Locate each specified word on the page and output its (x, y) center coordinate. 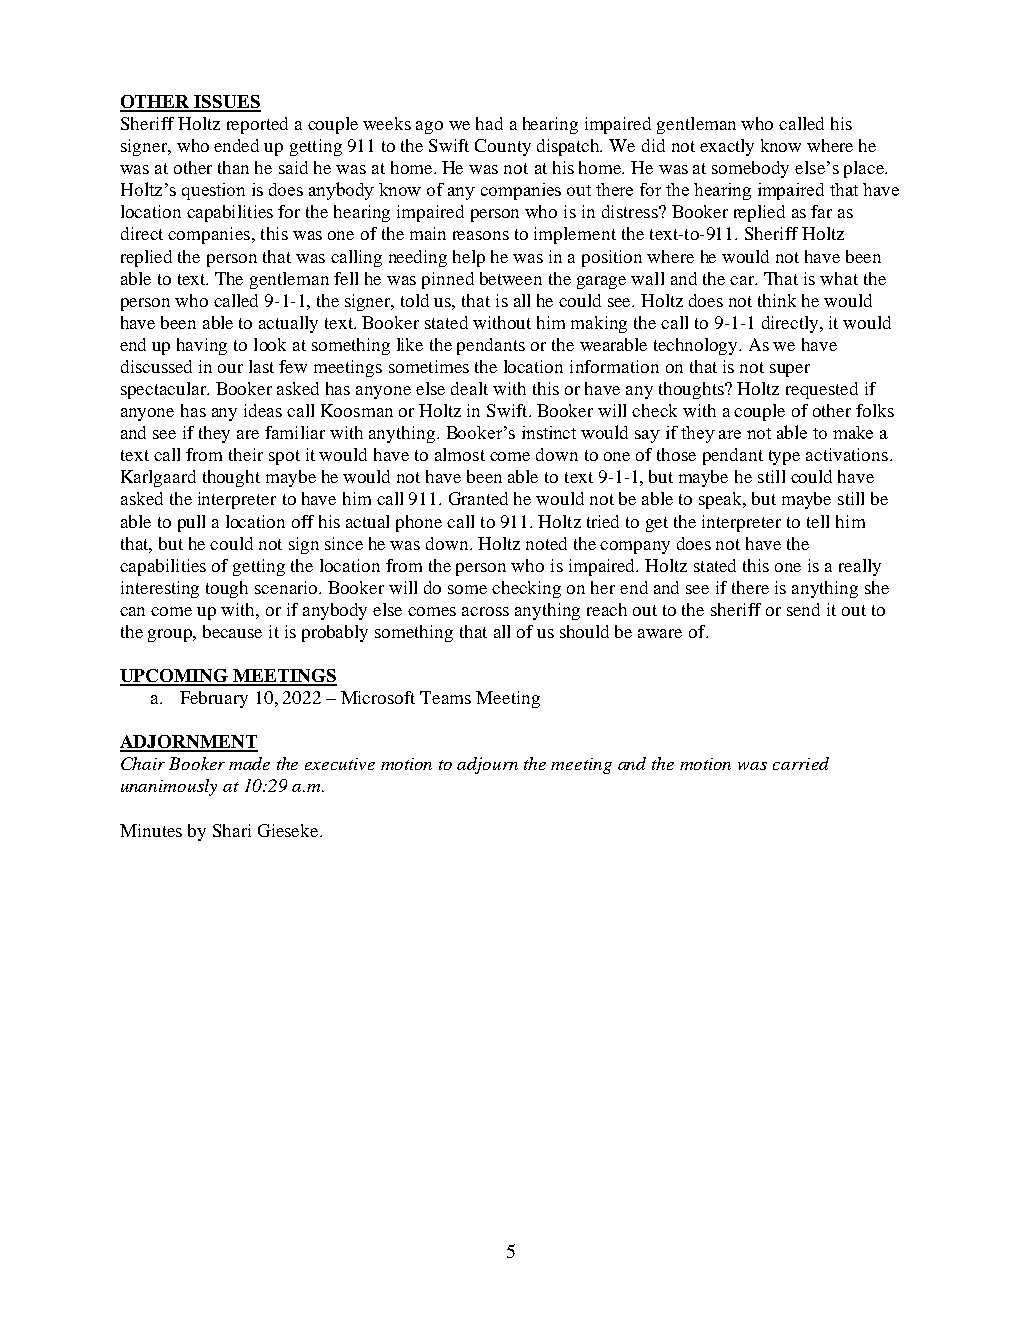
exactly (727, 147)
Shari (232, 830)
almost (460, 454)
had (489, 123)
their (246, 454)
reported (257, 125)
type (784, 457)
